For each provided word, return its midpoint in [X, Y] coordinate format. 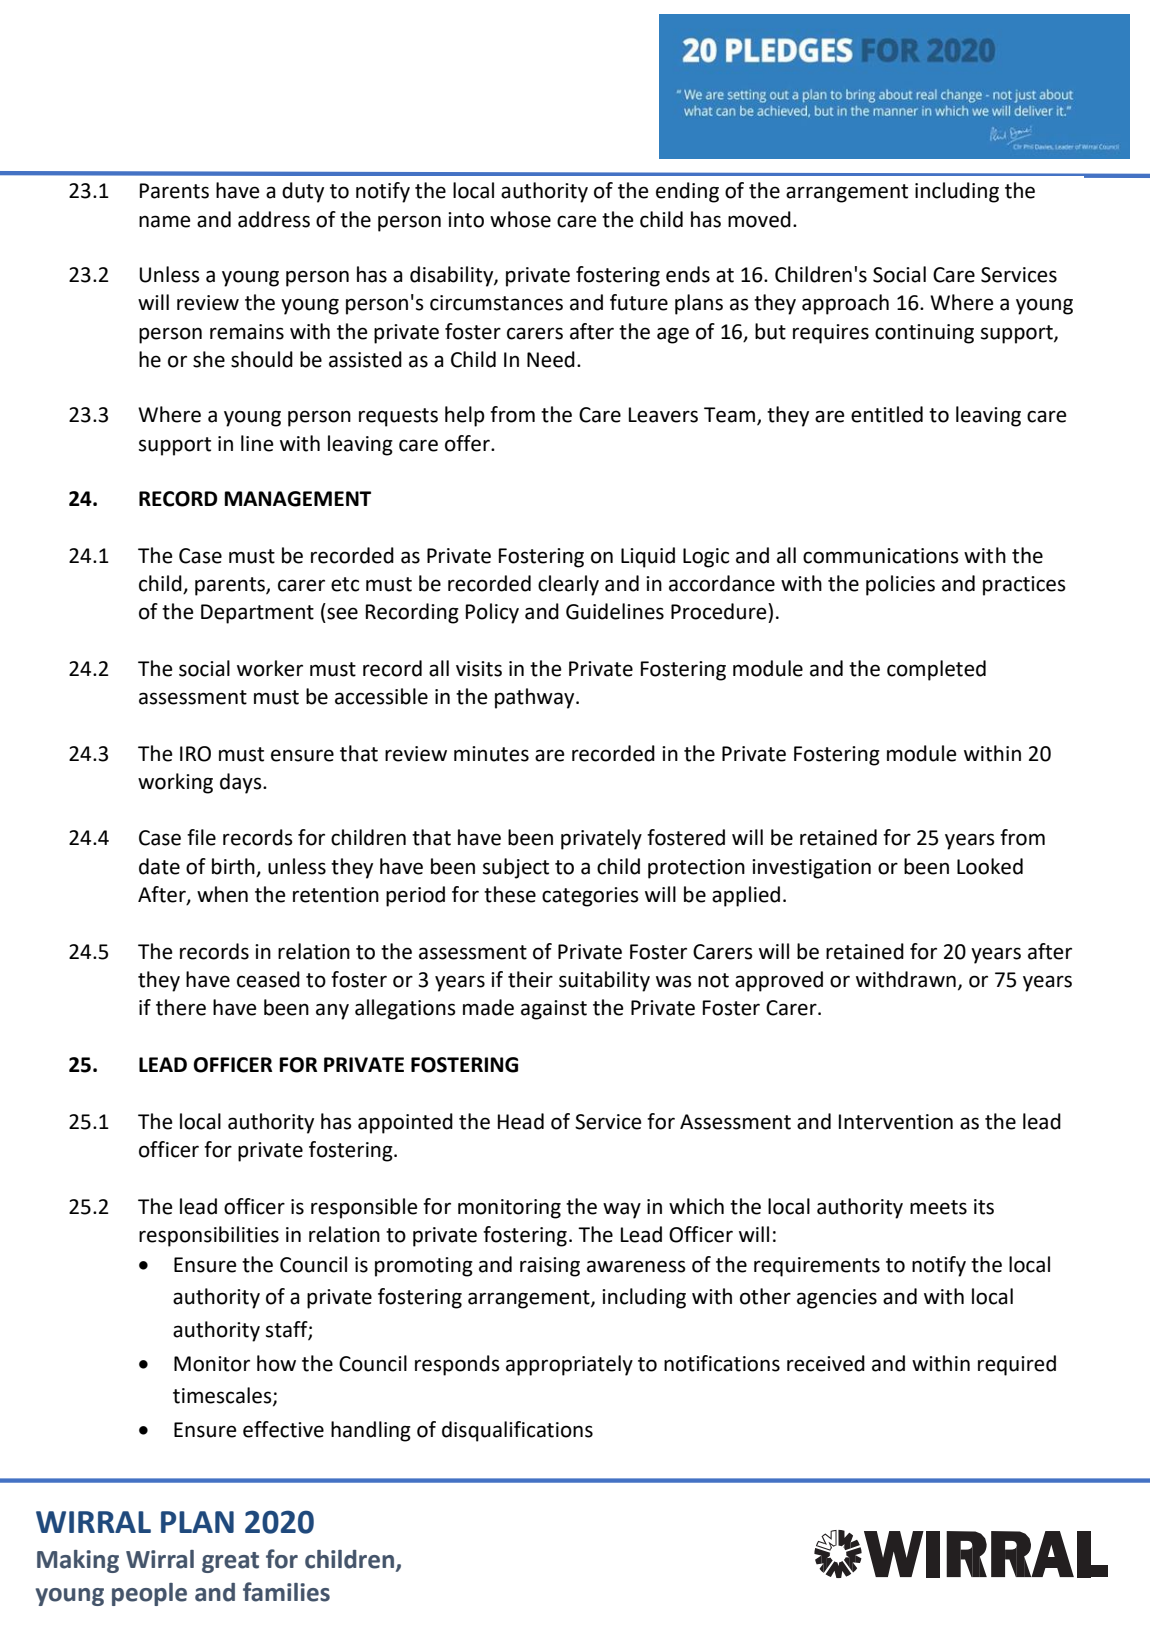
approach [845, 304]
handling [371, 1431]
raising [550, 1267]
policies [900, 585]
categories [590, 897]
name [165, 221]
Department [257, 614]
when [222, 894]
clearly [568, 585]
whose [520, 219]
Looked [990, 866]
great [230, 1562]
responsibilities [209, 1236]
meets [938, 1207]
